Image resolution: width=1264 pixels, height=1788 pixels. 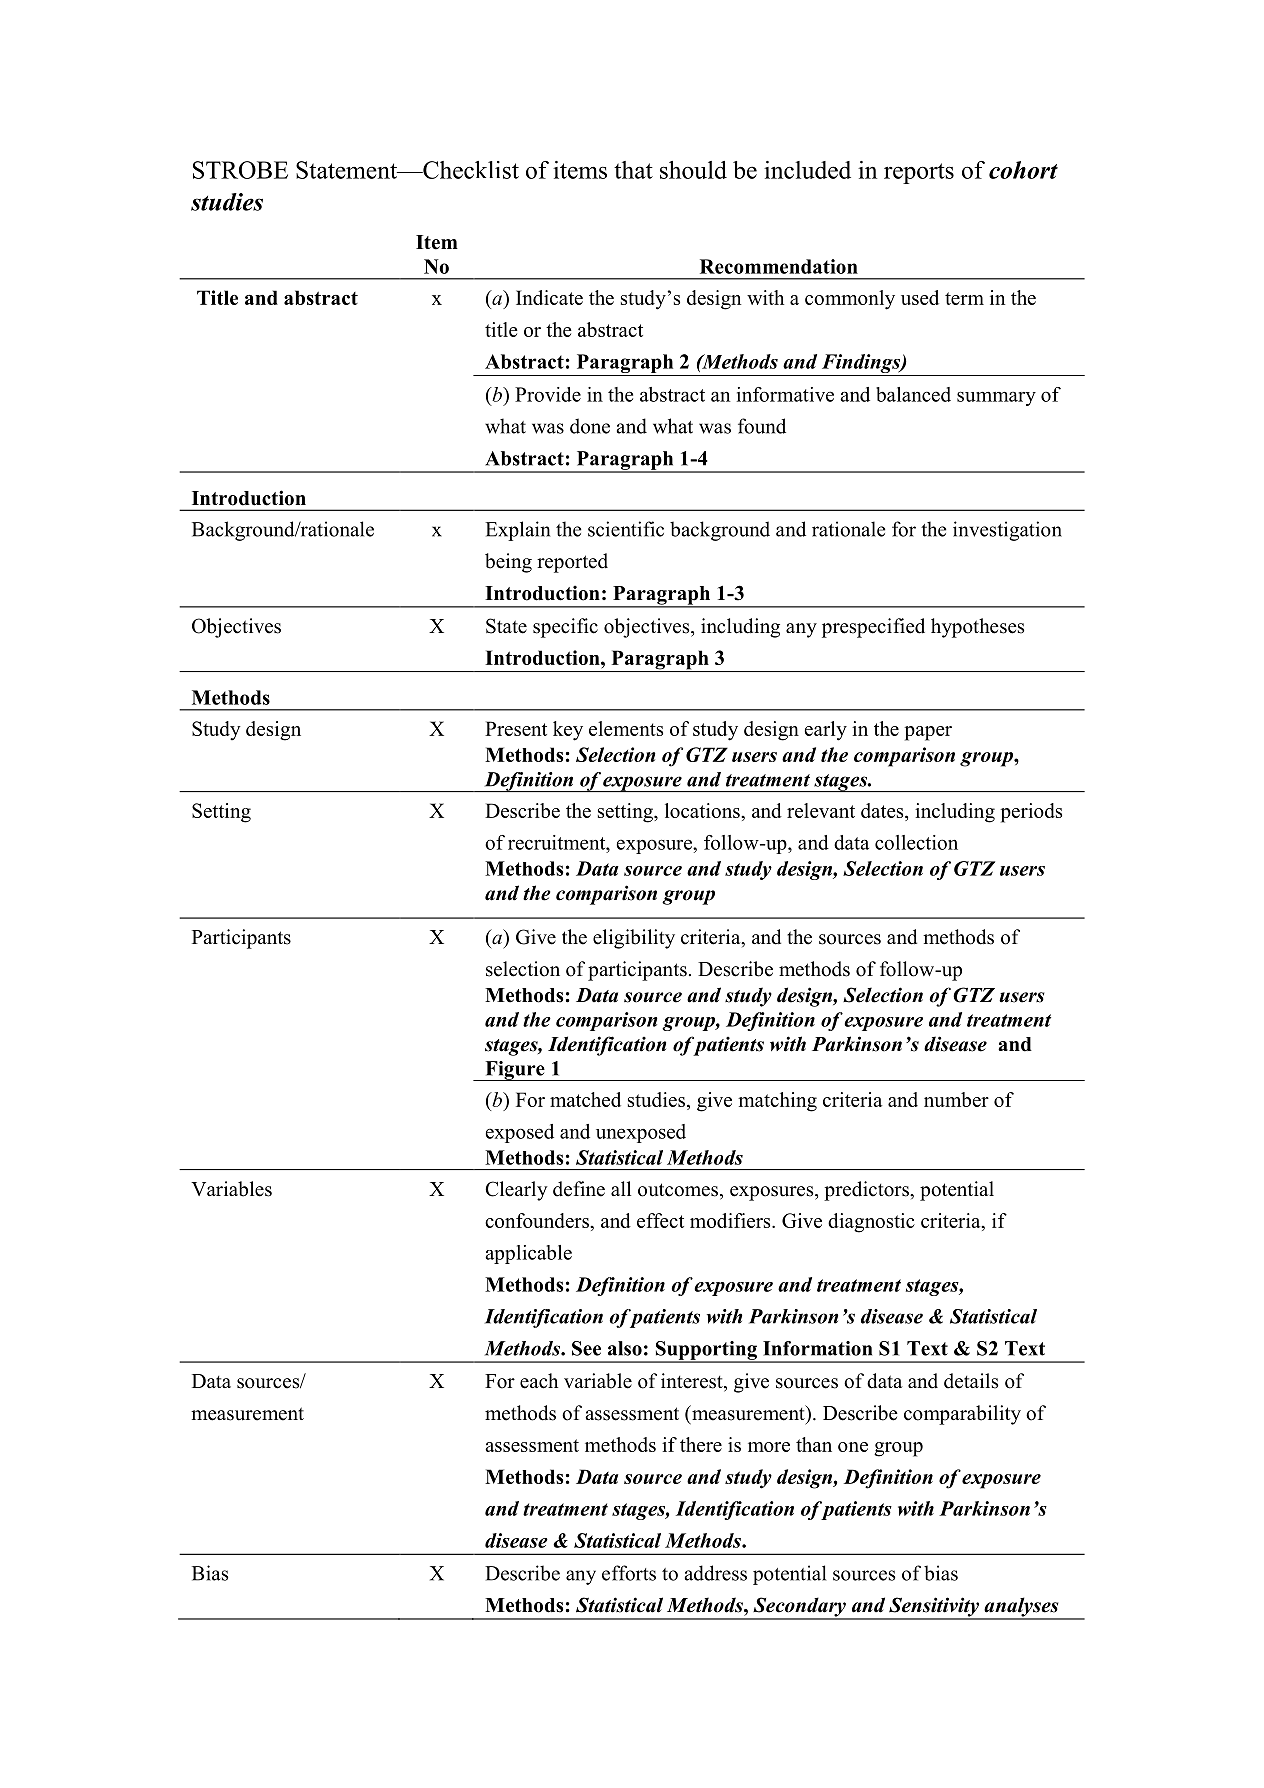 I want to click on STROBE, so click(x=240, y=170).
